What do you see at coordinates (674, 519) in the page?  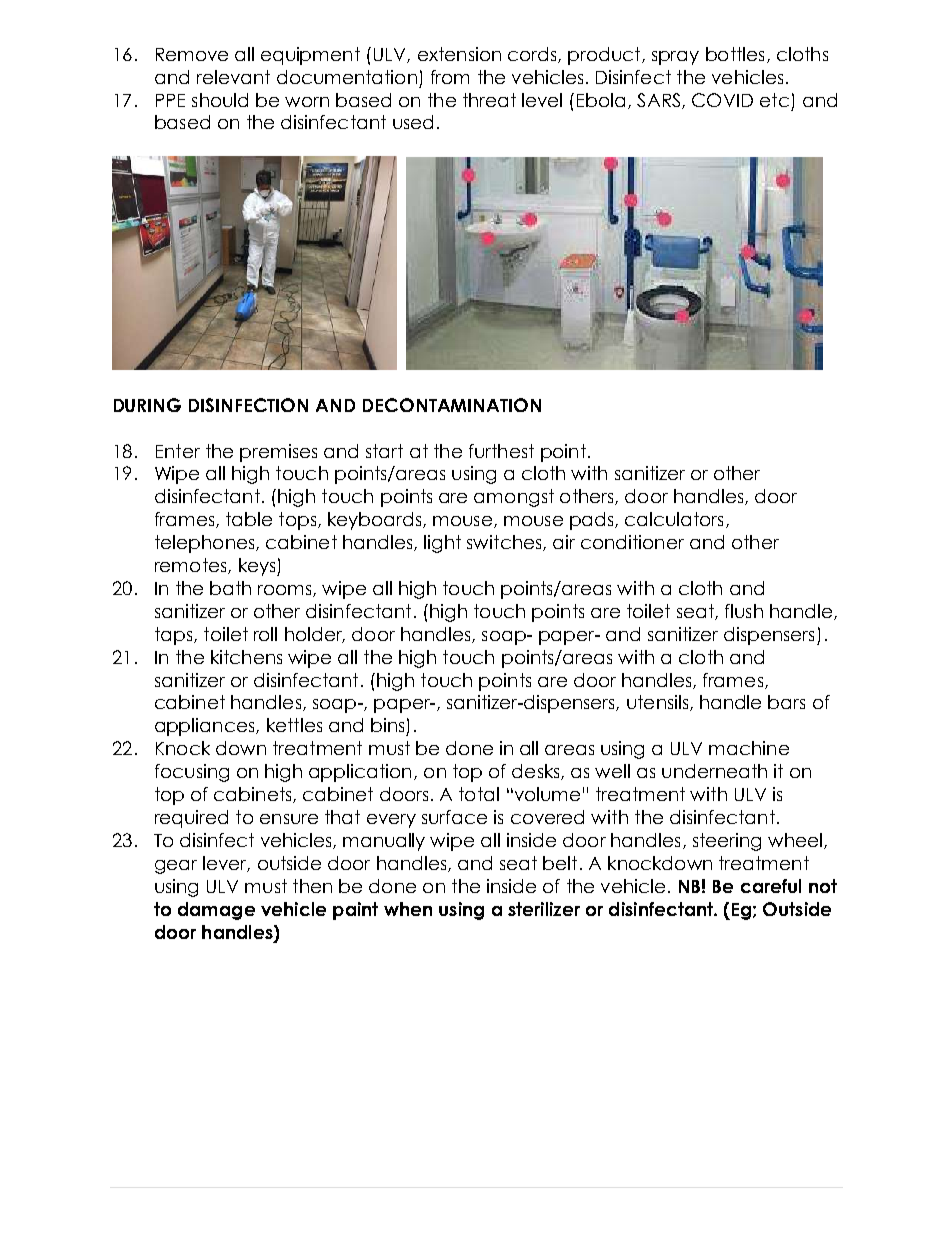 I see `calculators` at bounding box center [674, 519].
